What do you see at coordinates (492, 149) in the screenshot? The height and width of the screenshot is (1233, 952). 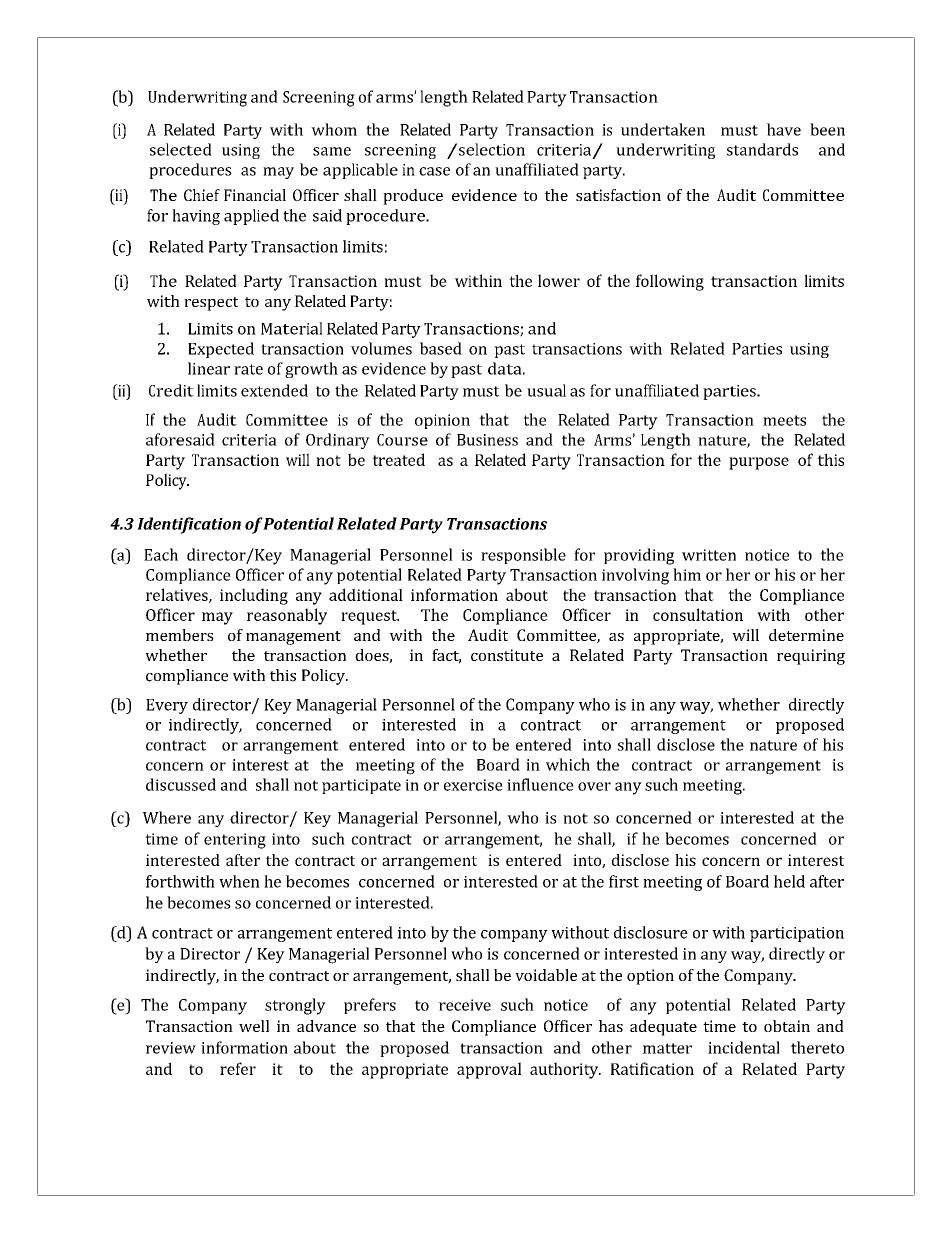 I see `selection` at bounding box center [492, 149].
